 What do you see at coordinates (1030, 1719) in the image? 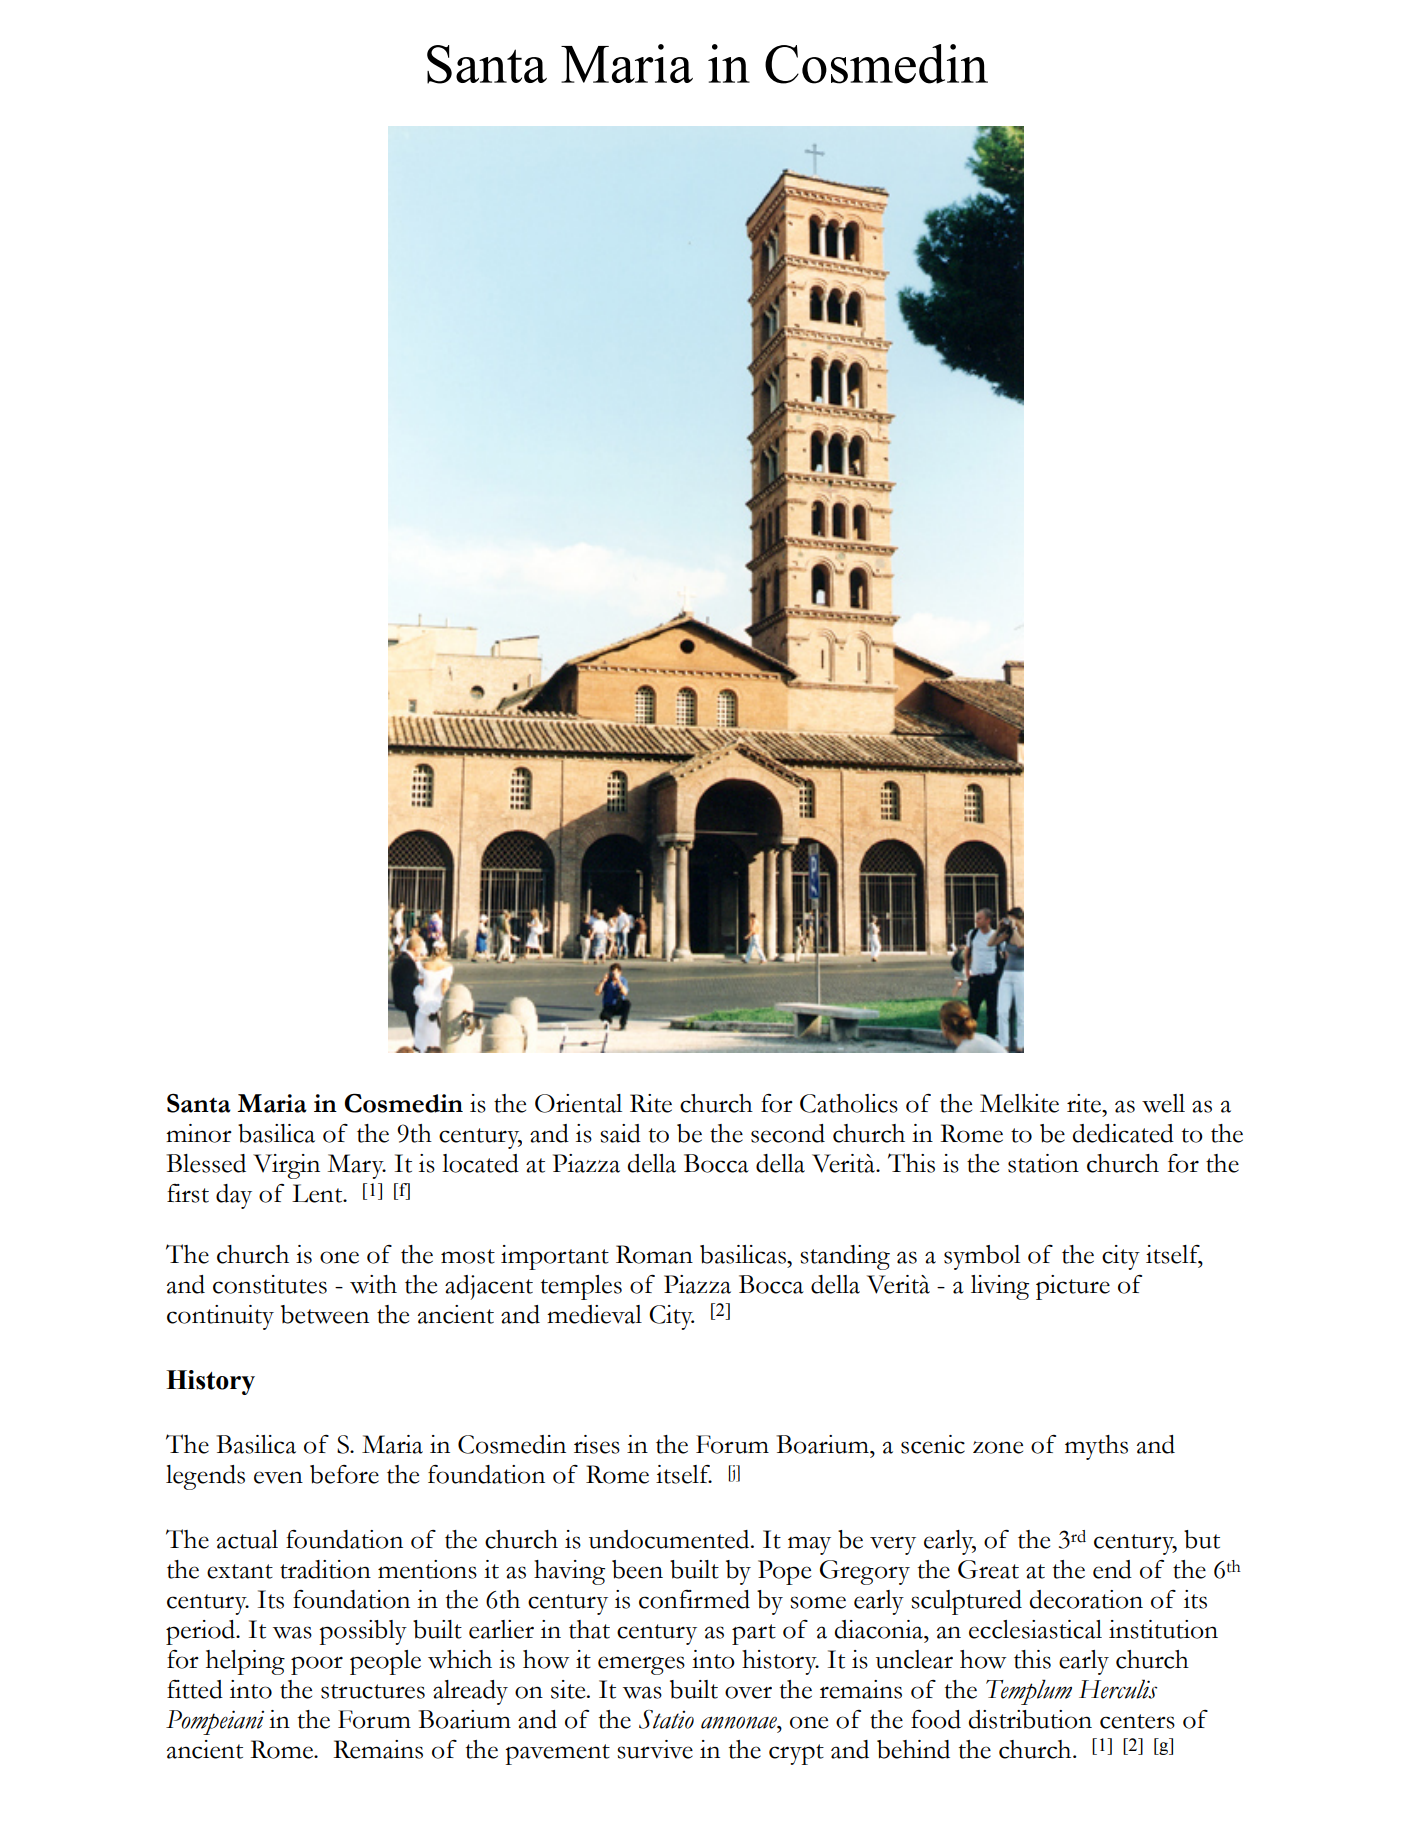
I see `distribution` at bounding box center [1030, 1719].
